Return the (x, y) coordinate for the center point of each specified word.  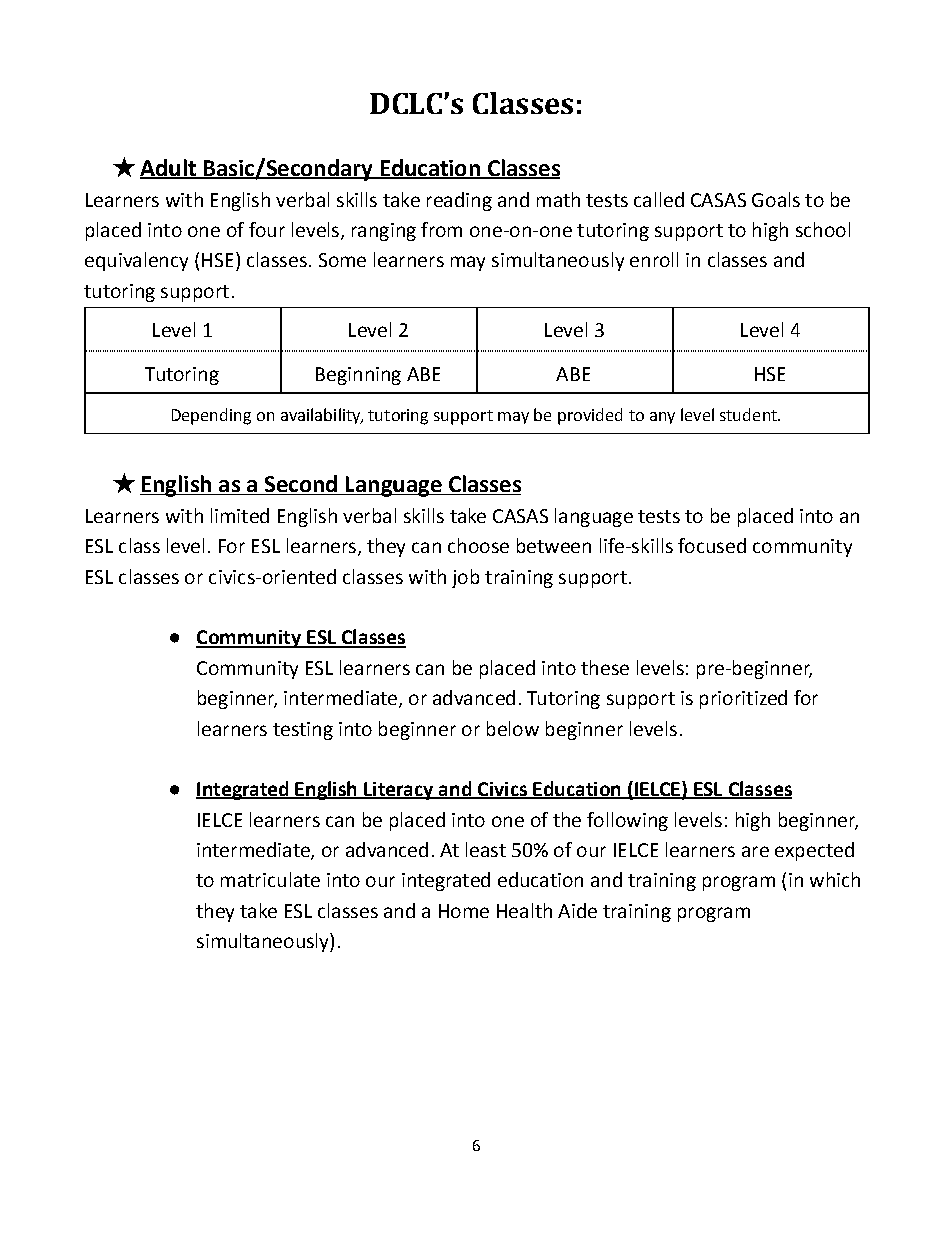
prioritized (743, 699)
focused (712, 545)
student (749, 414)
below (513, 728)
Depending (211, 416)
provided (590, 416)
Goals (776, 199)
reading (459, 201)
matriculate (270, 879)
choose (478, 545)
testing (303, 731)
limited (240, 515)
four (267, 229)
